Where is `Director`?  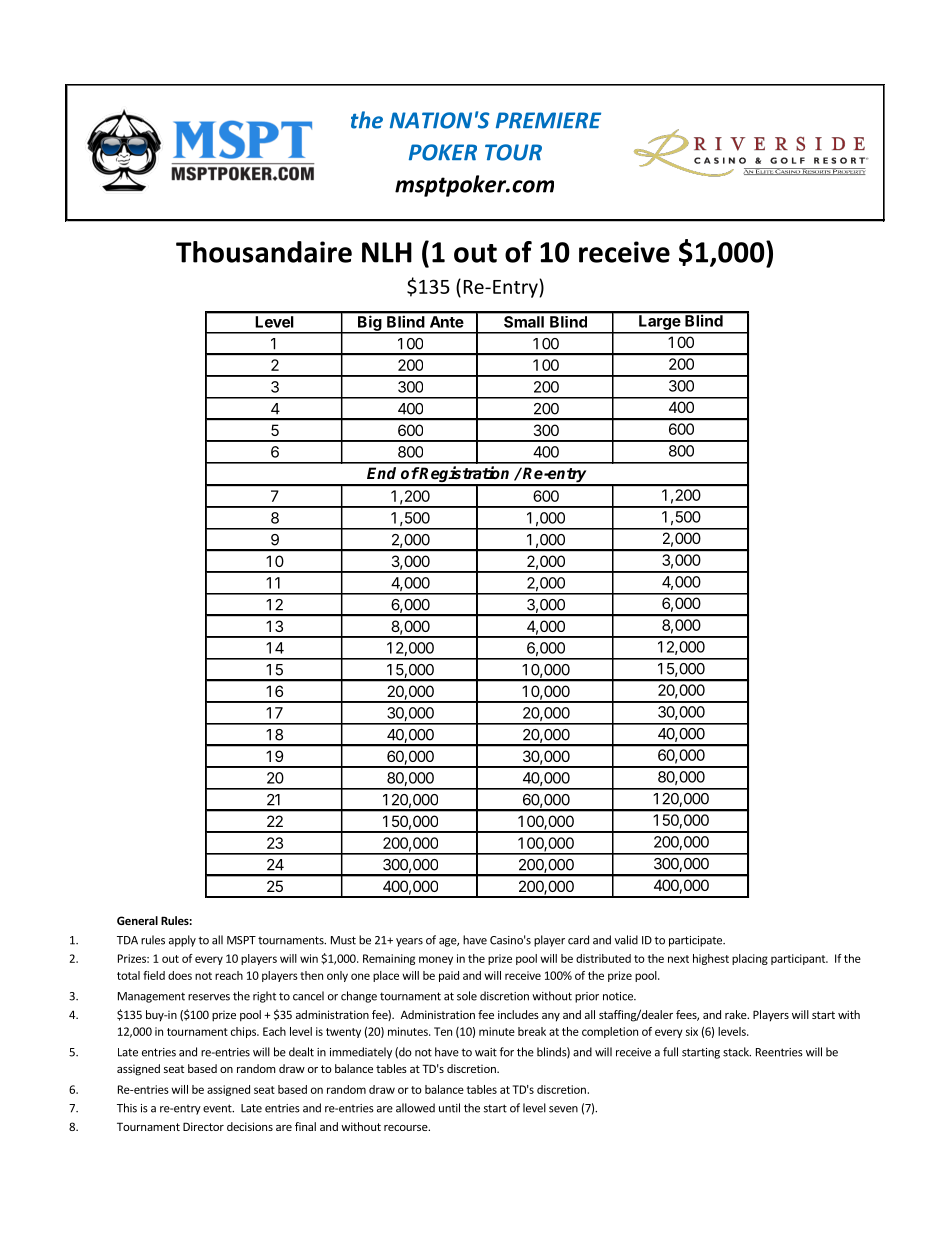
Director is located at coordinates (203, 1126).
